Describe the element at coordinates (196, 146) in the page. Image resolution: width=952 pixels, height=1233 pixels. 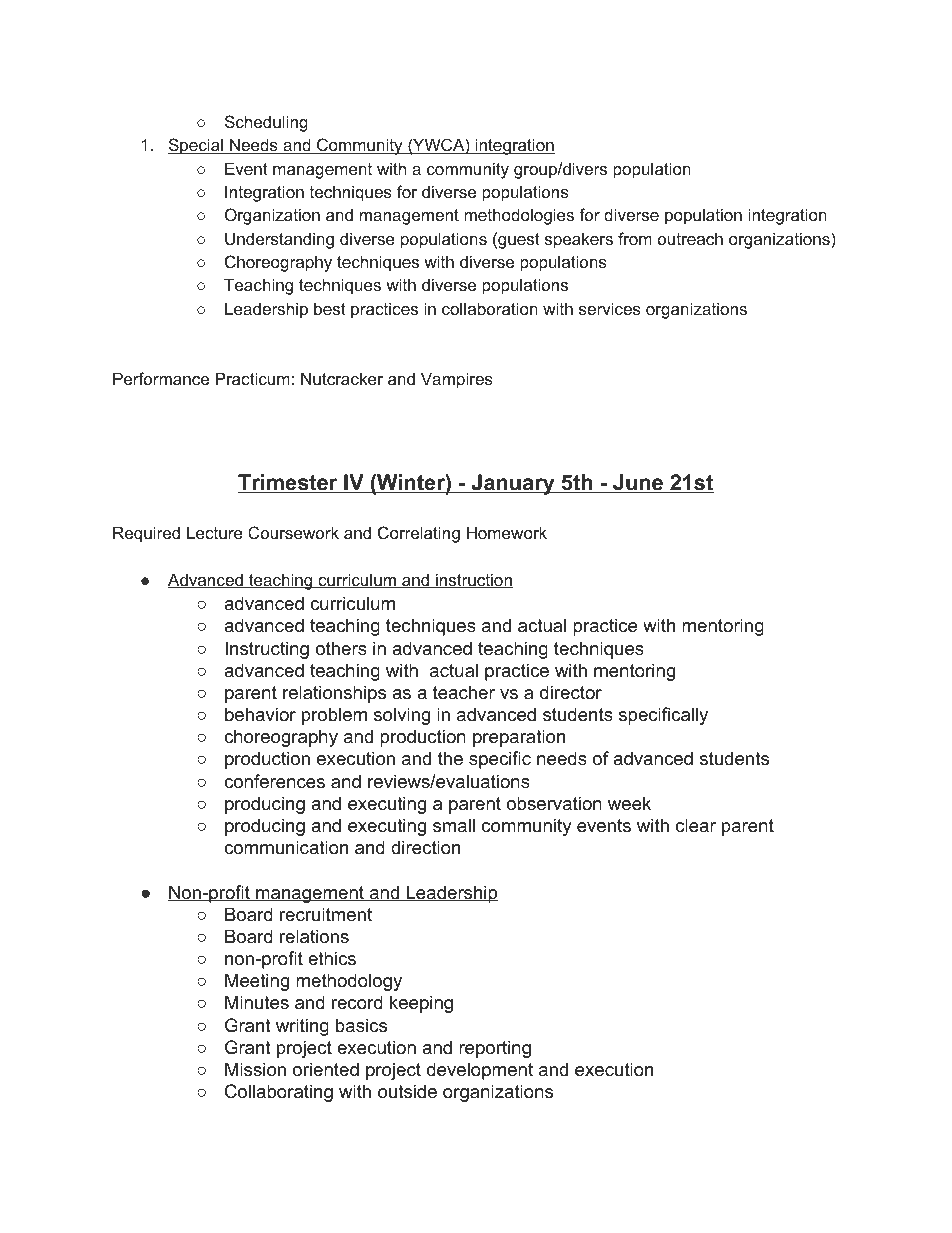
I see `Special` at that location.
